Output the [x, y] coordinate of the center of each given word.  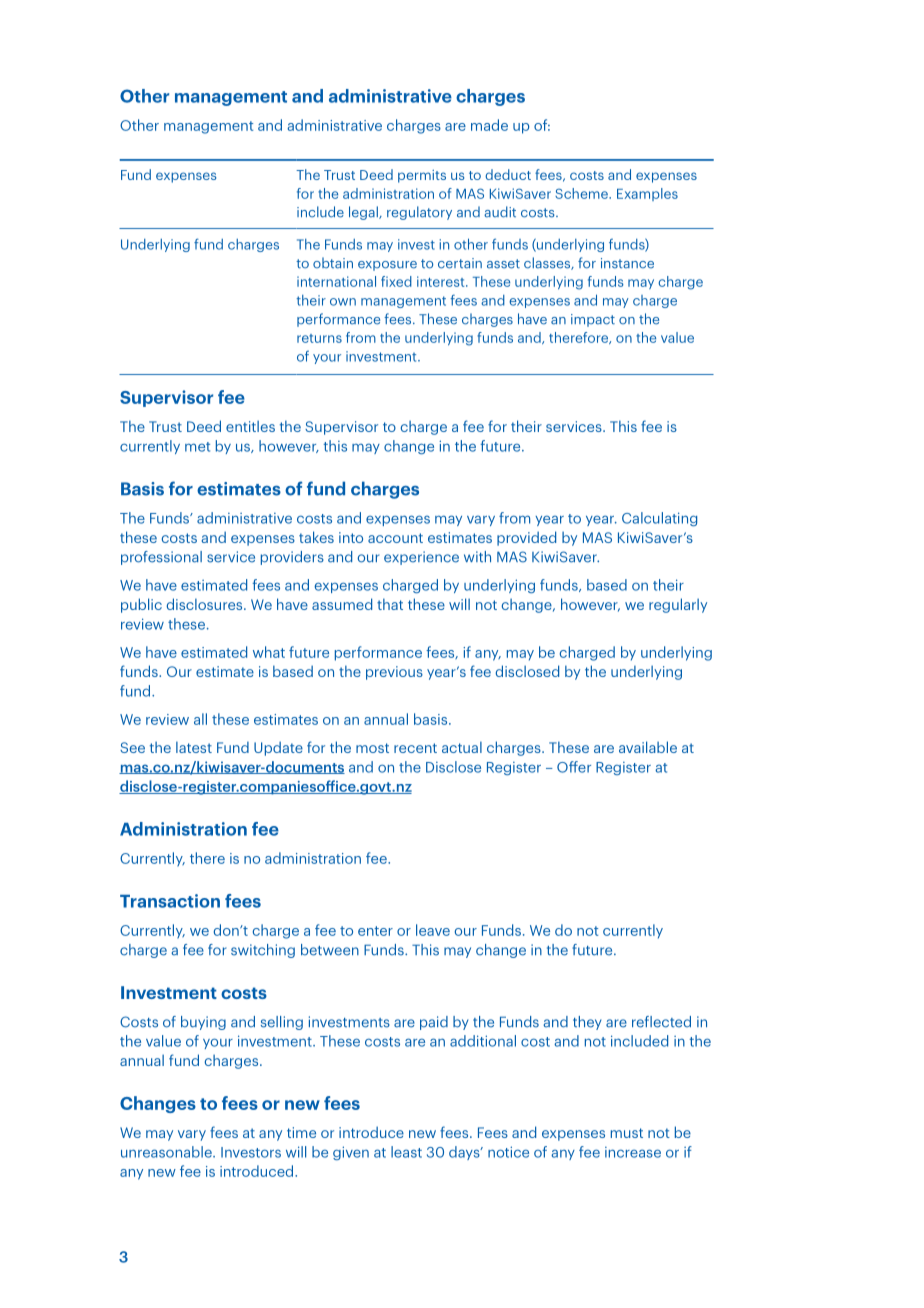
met [197, 447]
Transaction [170, 901]
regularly [678, 605]
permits [422, 176]
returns [319, 338]
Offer [574, 767]
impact [593, 320]
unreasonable [167, 1152]
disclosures [205, 604]
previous [394, 673]
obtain [333, 263]
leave [433, 930]
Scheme [582, 193]
